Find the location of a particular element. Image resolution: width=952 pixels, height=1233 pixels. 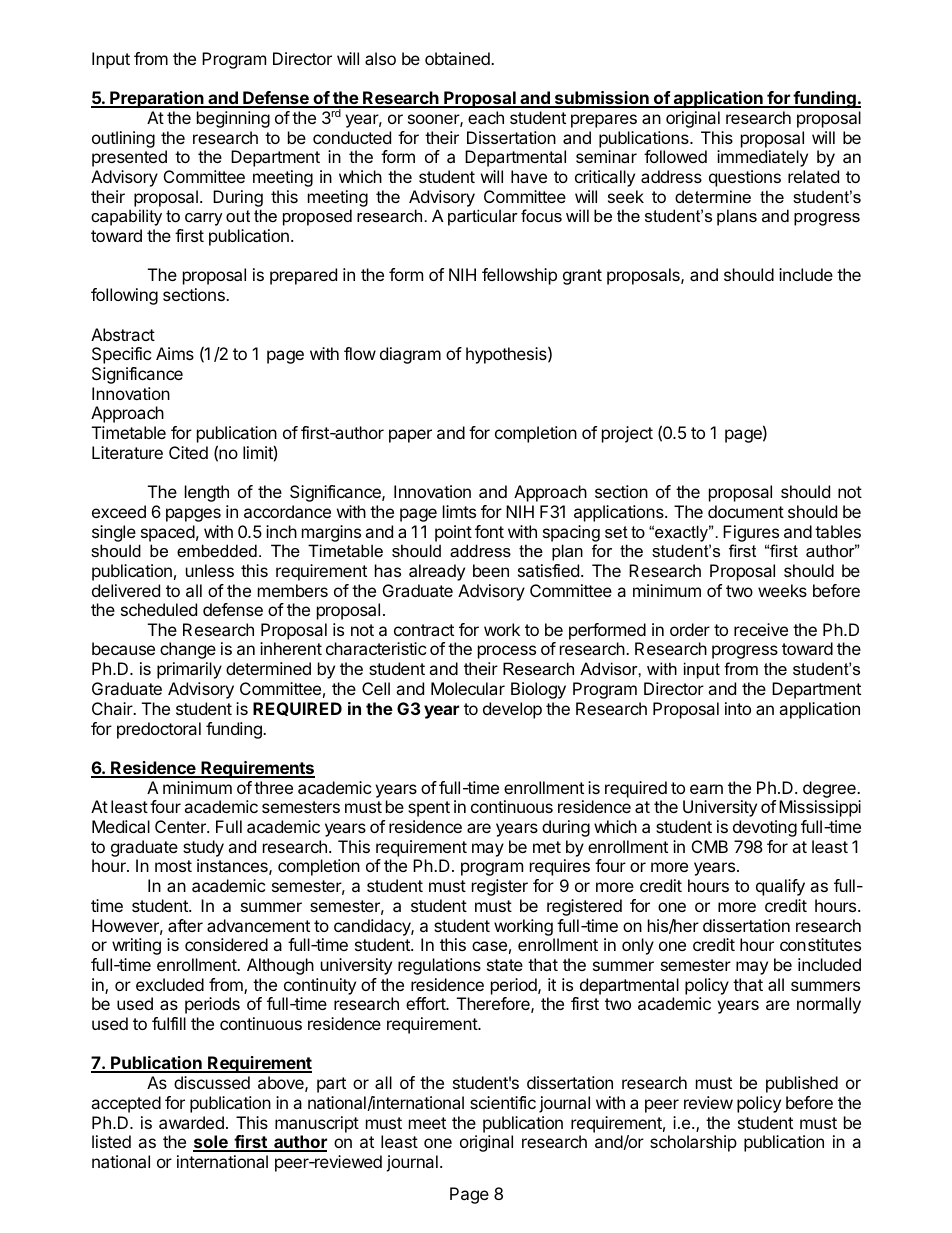

been is located at coordinates (491, 570).
